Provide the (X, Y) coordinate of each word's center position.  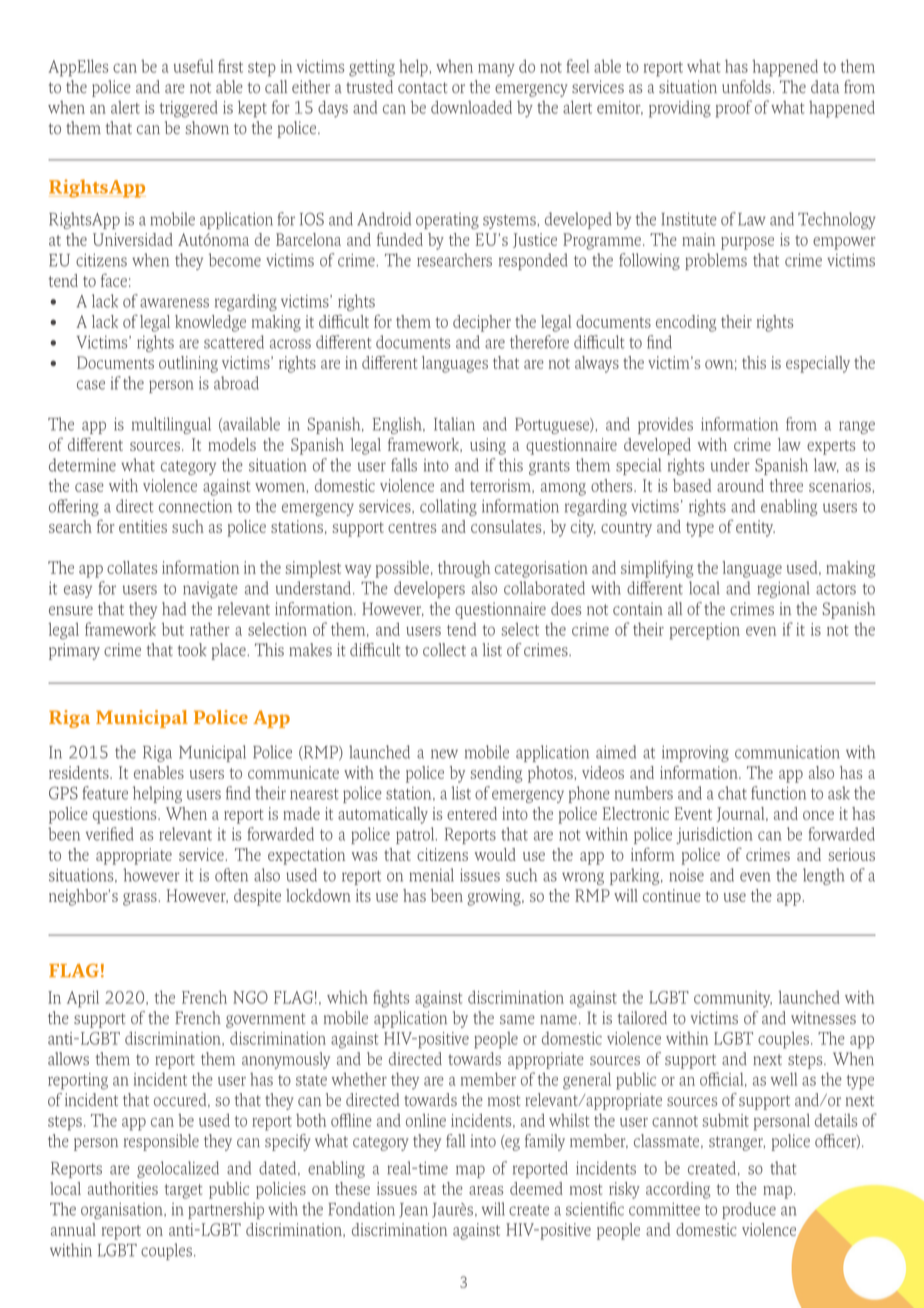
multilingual (171, 425)
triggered (189, 109)
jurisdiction (714, 835)
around (740, 485)
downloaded (471, 107)
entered (472, 813)
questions (126, 815)
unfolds (746, 86)
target (184, 1191)
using (488, 446)
